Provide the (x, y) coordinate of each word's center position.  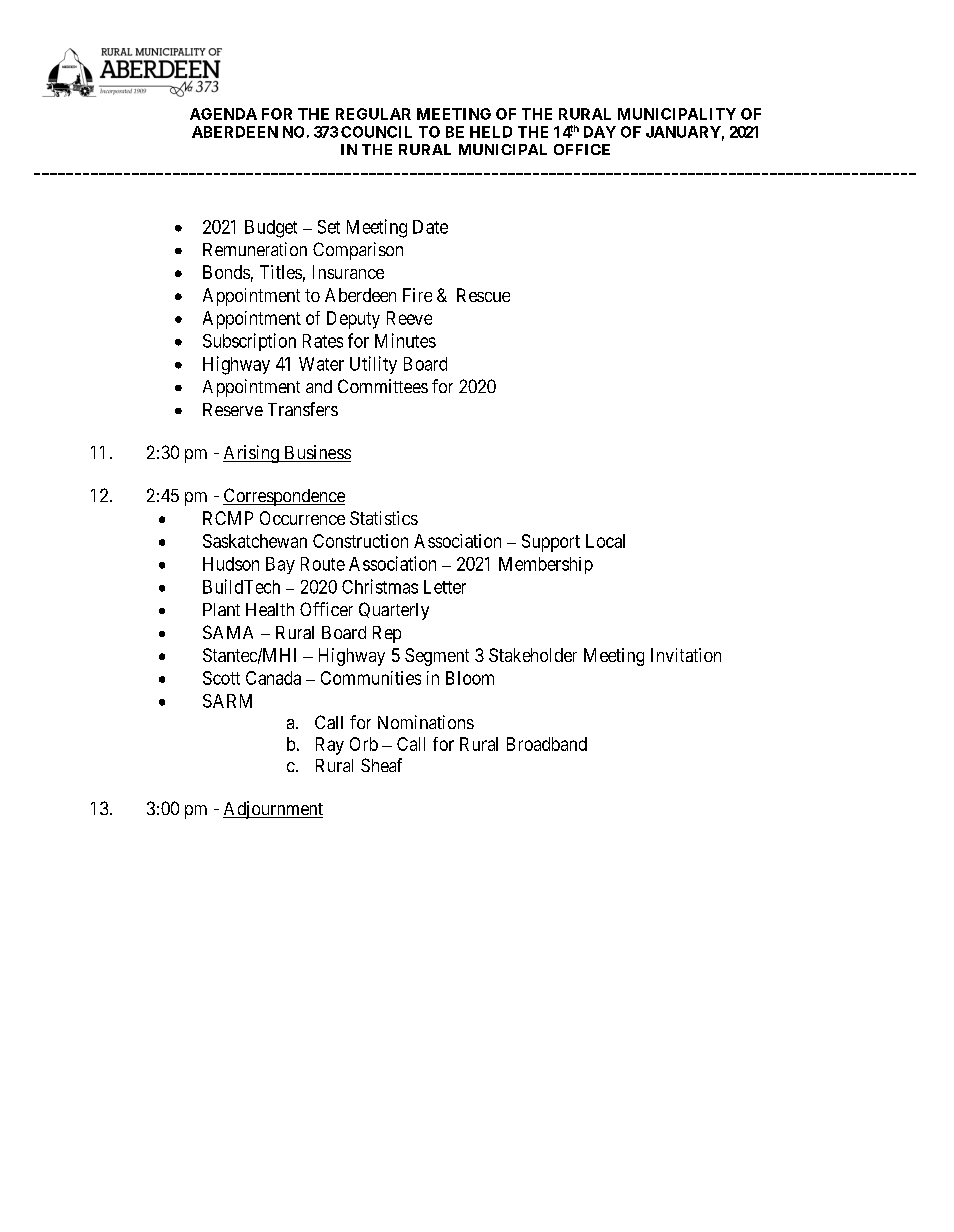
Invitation (686, 655)
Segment (437, 657)
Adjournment (273, 810)
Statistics (384, 518)
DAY (600, 132)
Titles (281, 272)
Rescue (483, 295)
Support (551, 543)
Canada (273, 678)
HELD (491, 132)
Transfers (303, 409)
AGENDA (223, 114)
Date (430, 227)
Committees (383, 386)
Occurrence (302, 518)
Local (605, 541)
